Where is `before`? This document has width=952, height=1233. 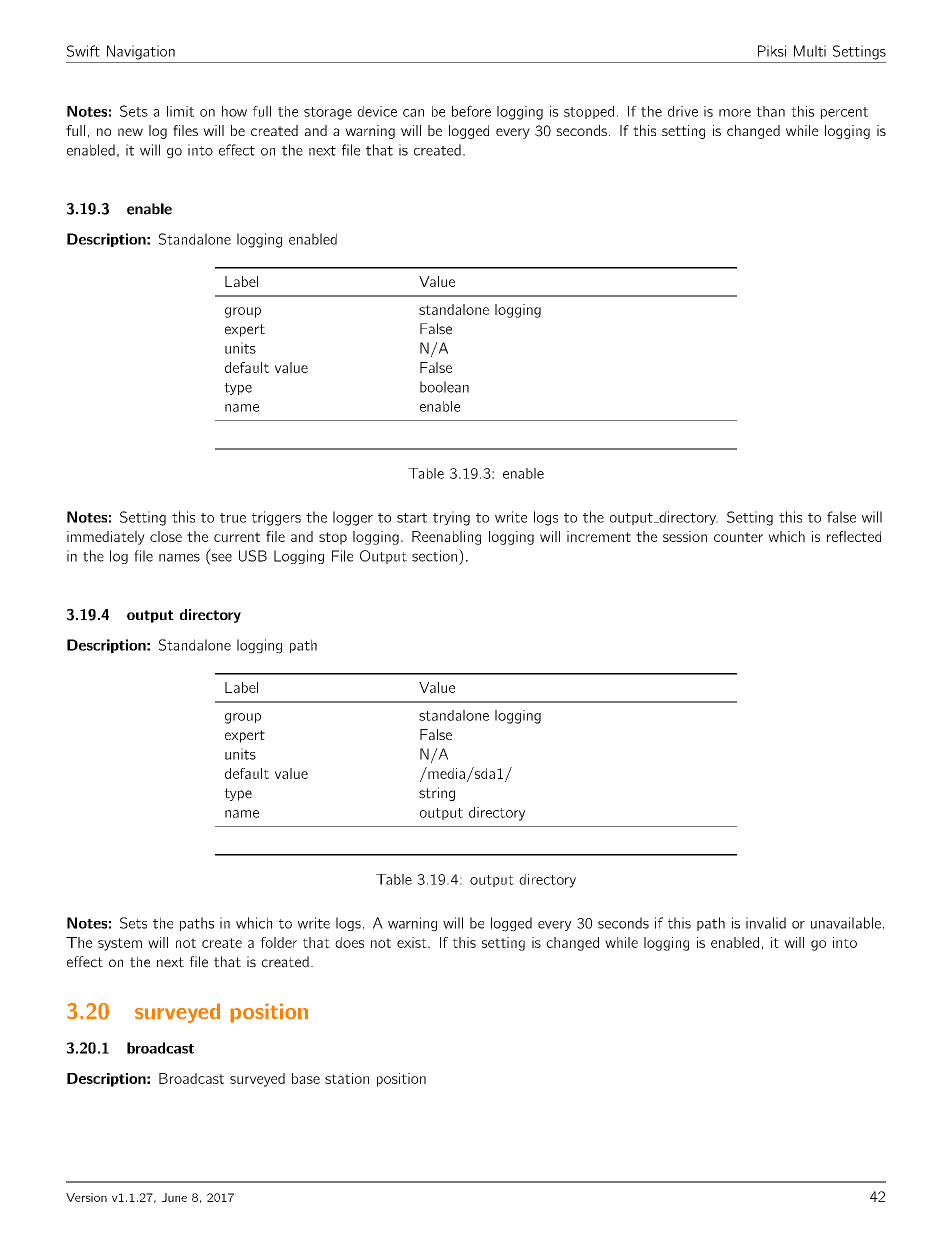
before is located at coordinates (471, 111).
